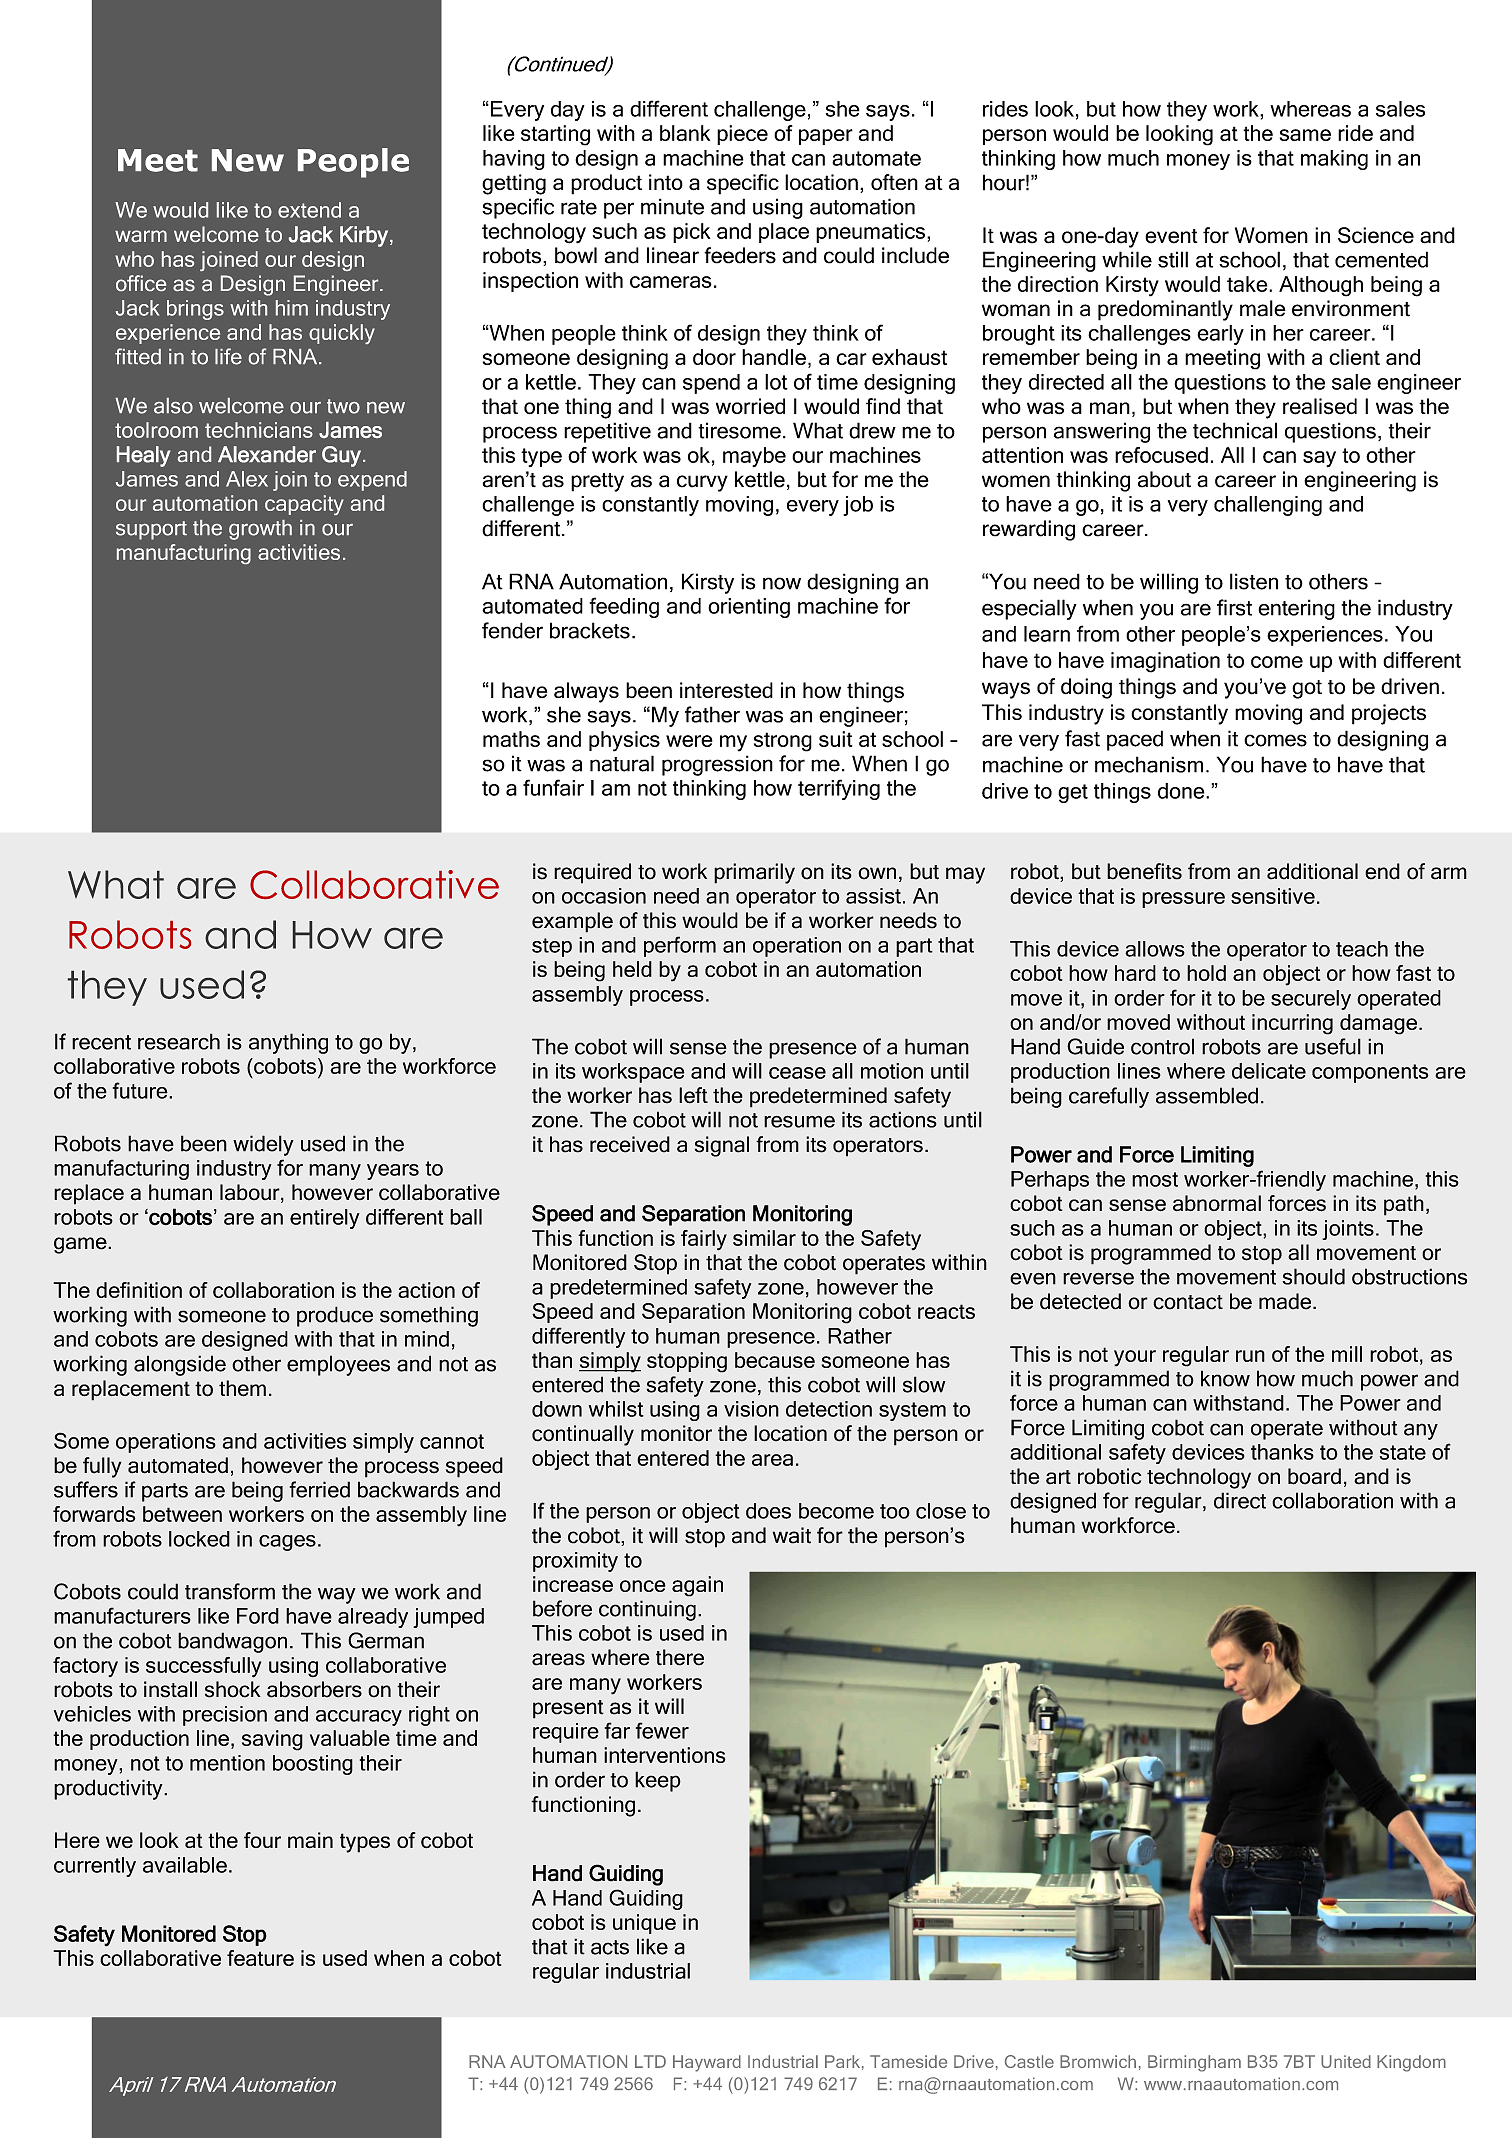  Describe the element at coordinates (242, 1388) in the screenshot. I see `them` at that location.
